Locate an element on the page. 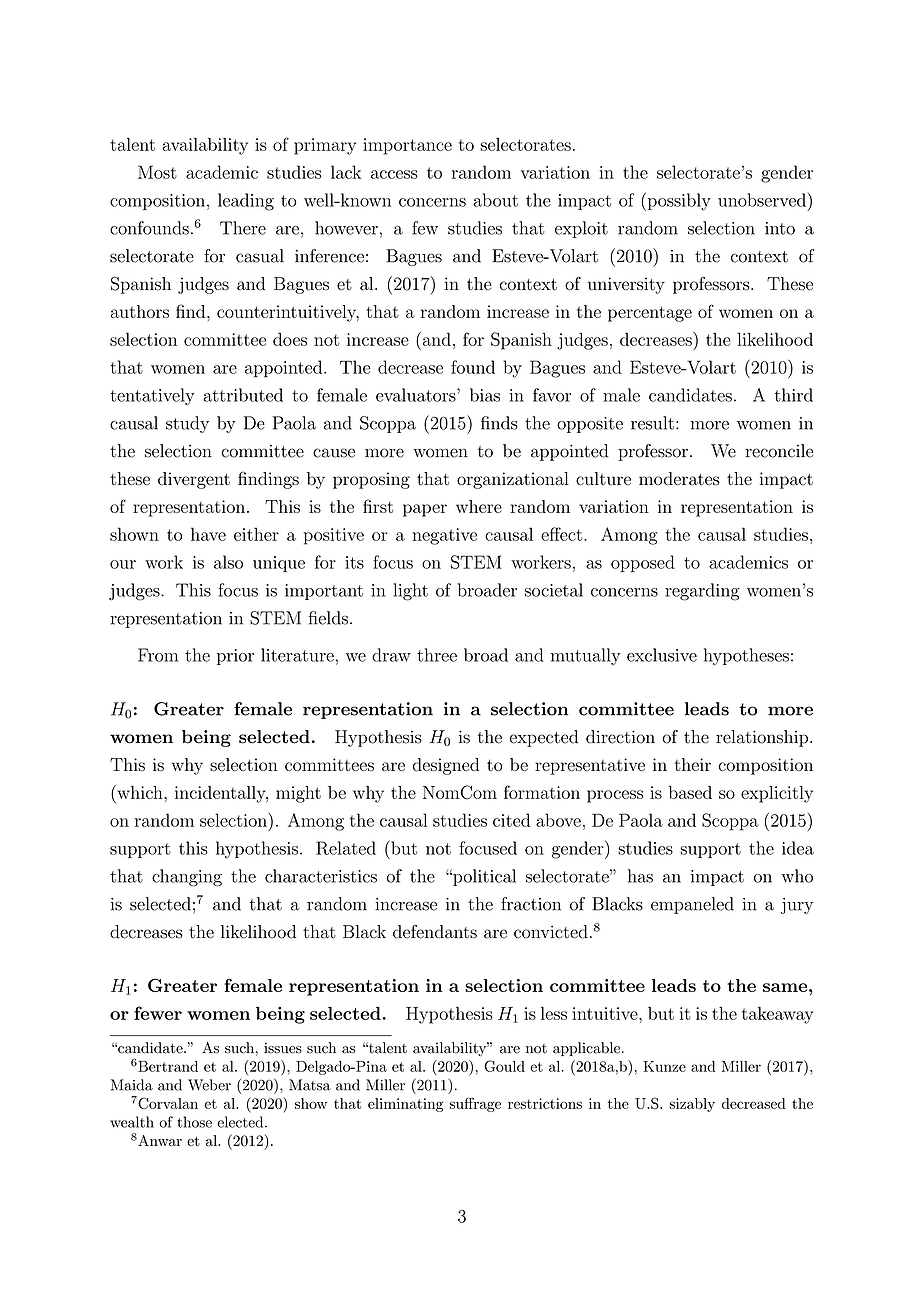 This document has height=1308, width=924. about is located at coordinates (495, 200).
